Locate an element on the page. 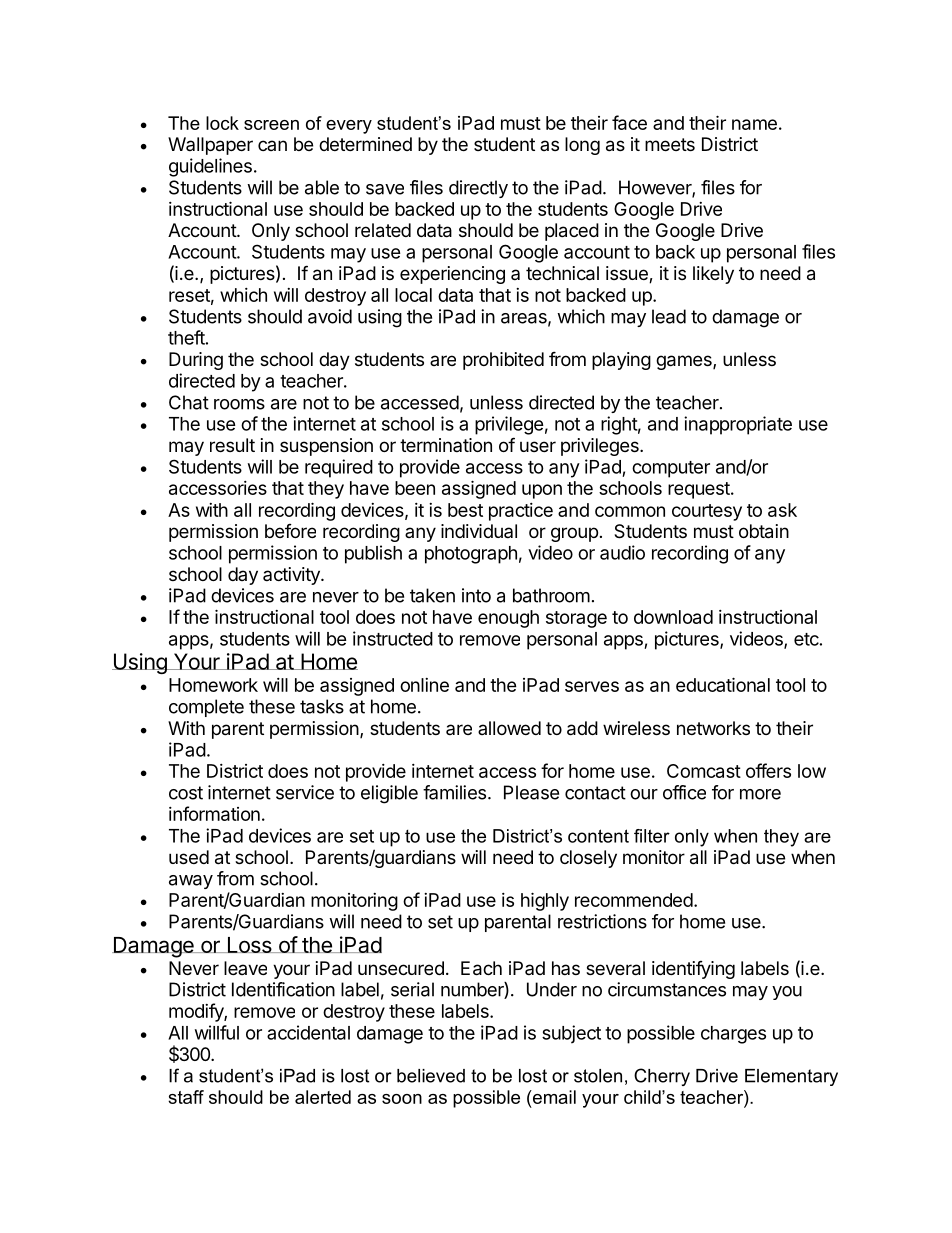  directly is located at coordinates (478, 189).
